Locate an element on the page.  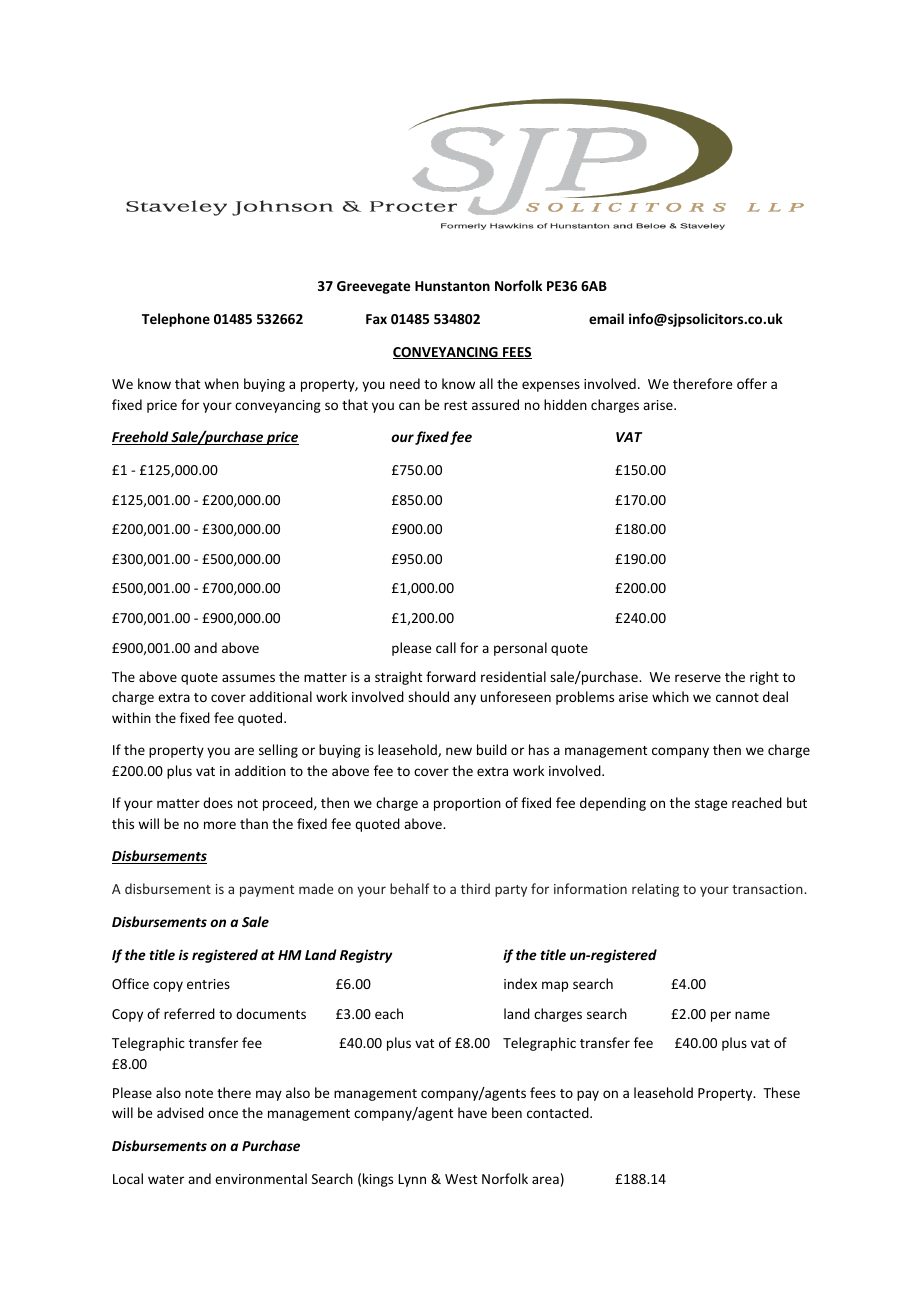
need is located at coordinates (405, 383).
